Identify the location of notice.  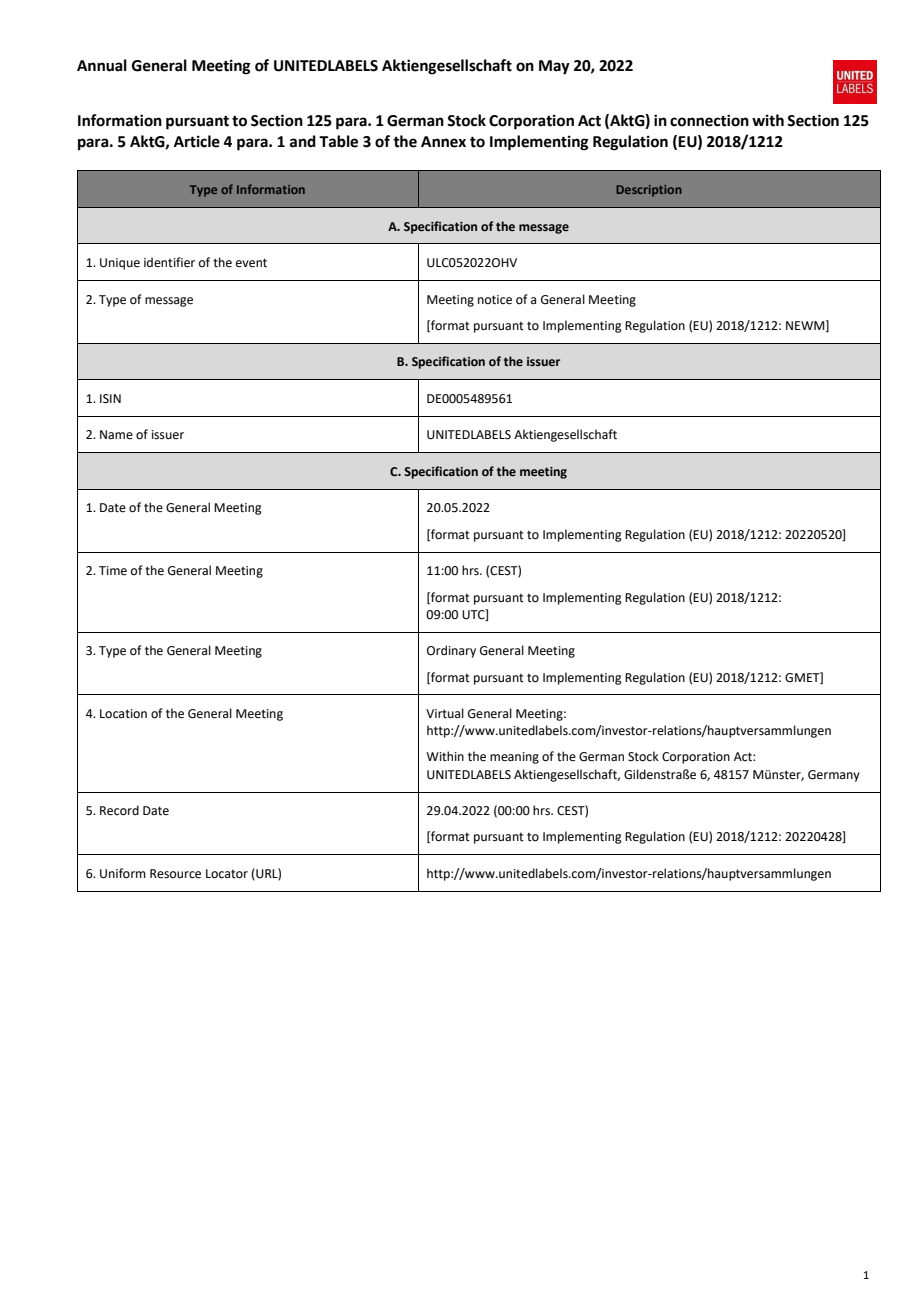
(495, 300).
